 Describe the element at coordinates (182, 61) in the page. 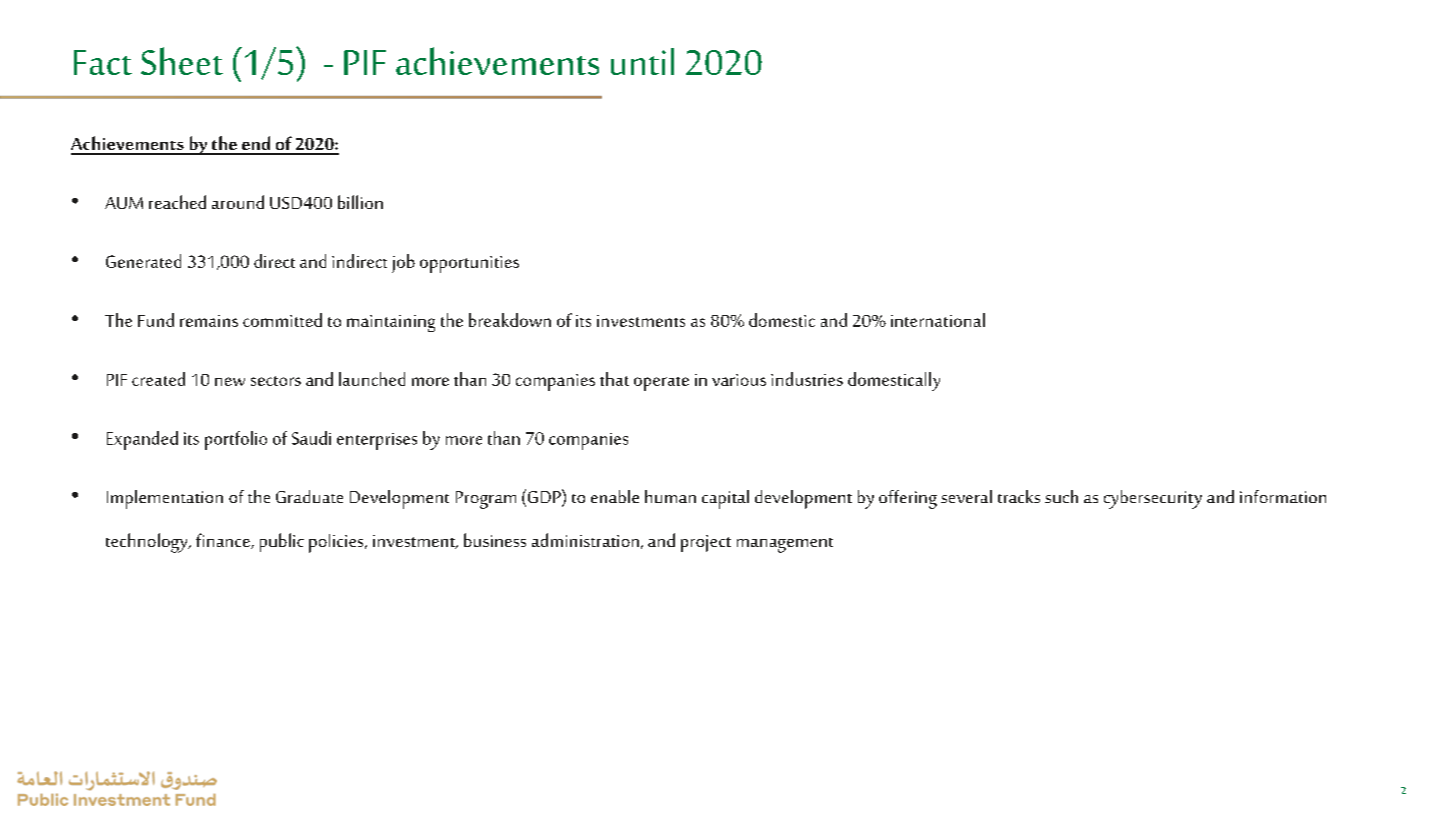

I see `Sheet` at that location.
